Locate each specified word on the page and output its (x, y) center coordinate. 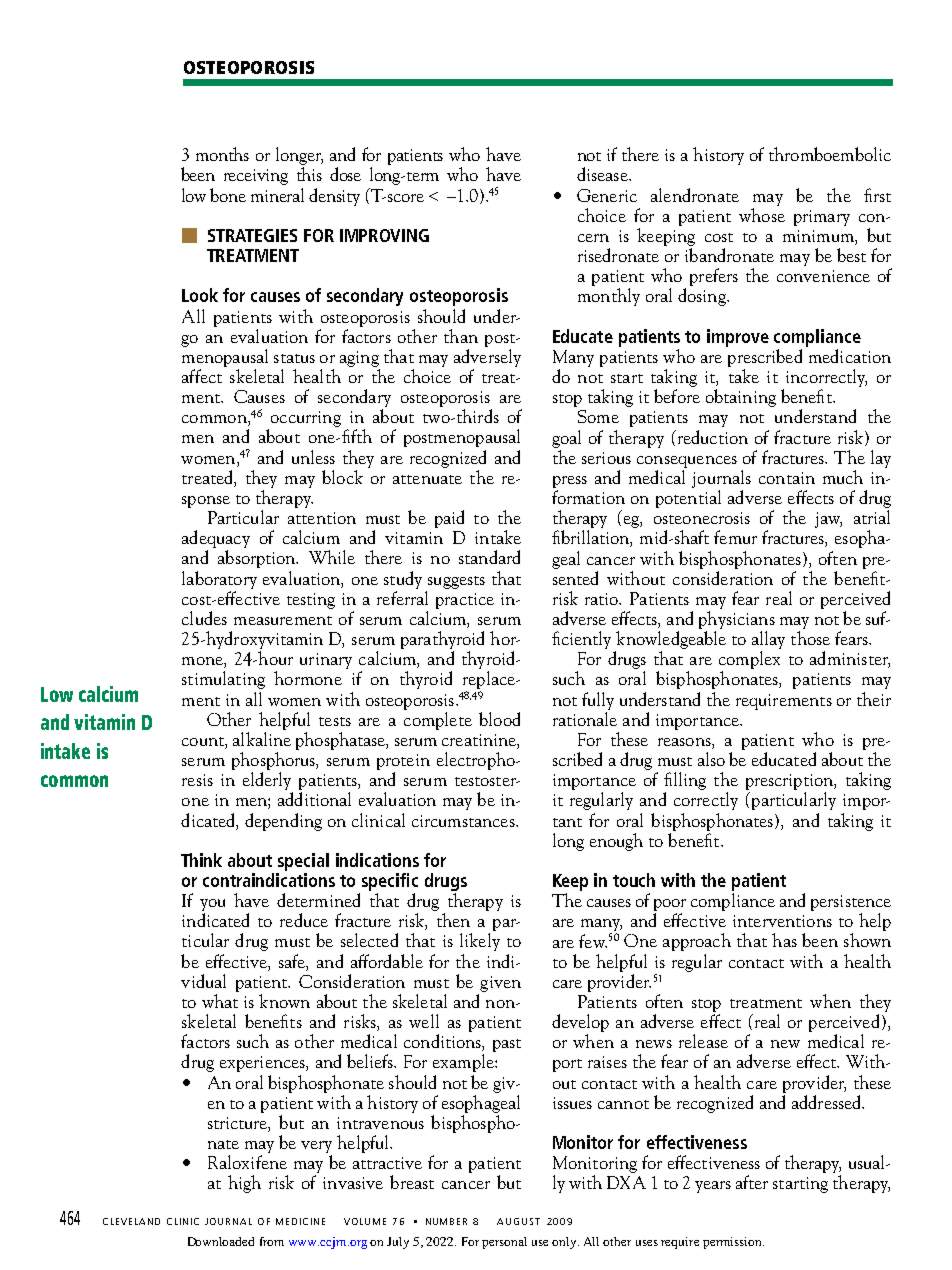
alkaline (262, 739)
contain (787, 478)
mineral (277, 195)
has (784, 940)
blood (499, 719)
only (565, 1243)
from (272, 1241)
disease (603, 174)
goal (566, 439)
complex (749, 661)
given (500, 984)
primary (822, 218)
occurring (304, 420)
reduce (304, 920)
